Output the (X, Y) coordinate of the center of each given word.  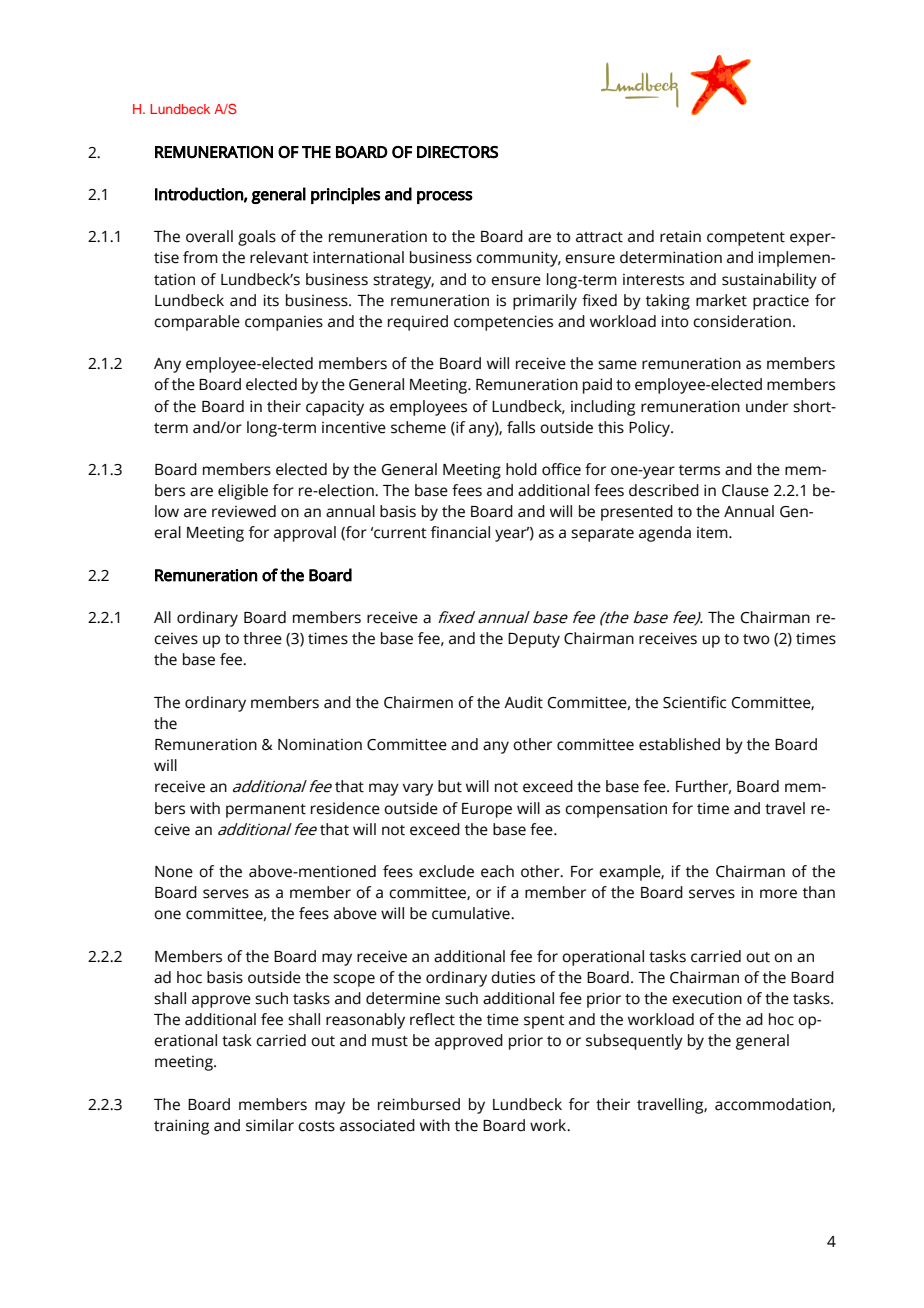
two (756, 639)
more (778, 894)
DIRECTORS (457, 152)
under (767, 406)
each (497, 871)
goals (257, 238)
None (174, 872)
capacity (335, 408)
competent (746, 239)
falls (521, 427)
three (262, 638)
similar (270, 1125)
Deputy (534, 640)
